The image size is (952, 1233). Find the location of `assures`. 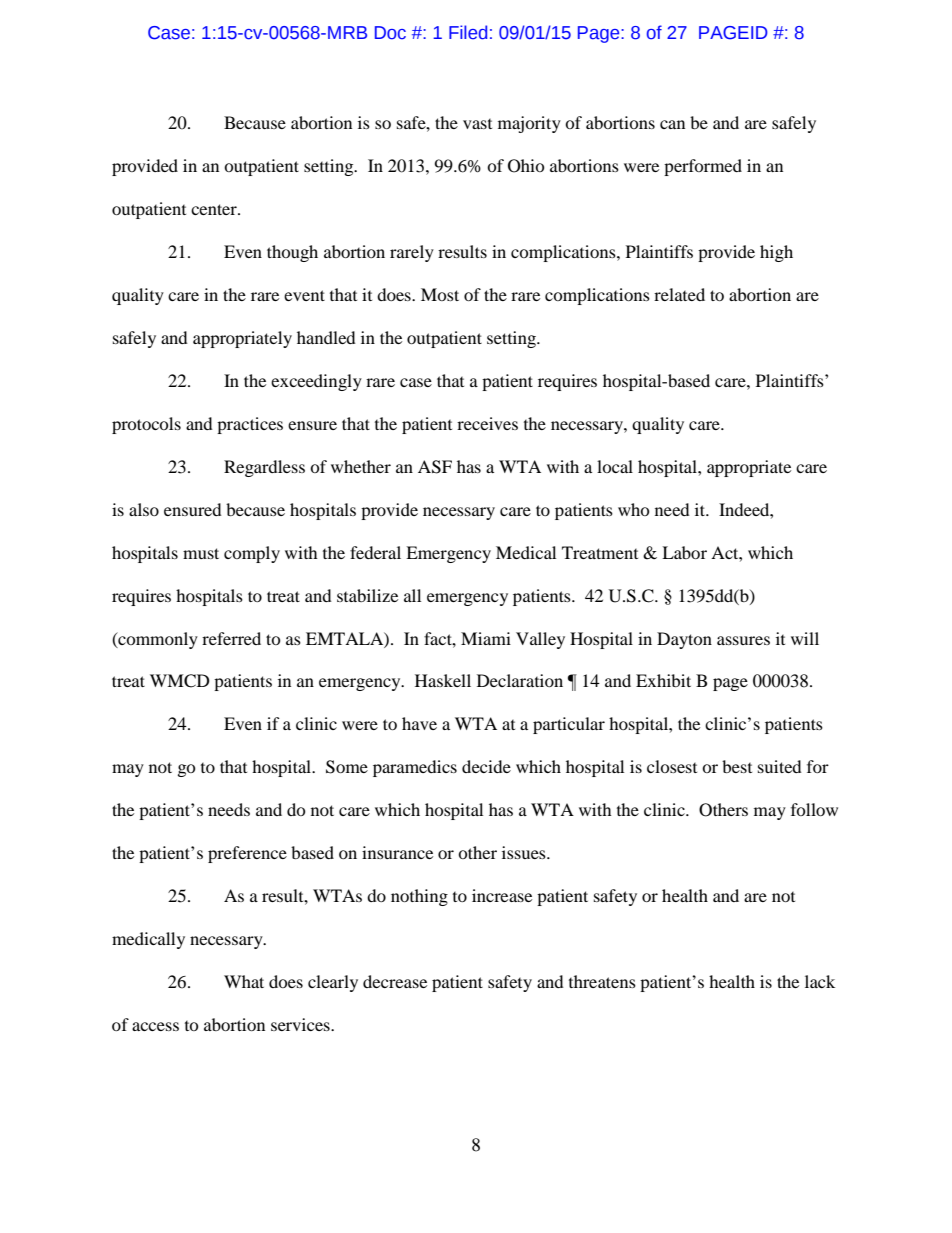

assures is located at coordinates (743, 640).
